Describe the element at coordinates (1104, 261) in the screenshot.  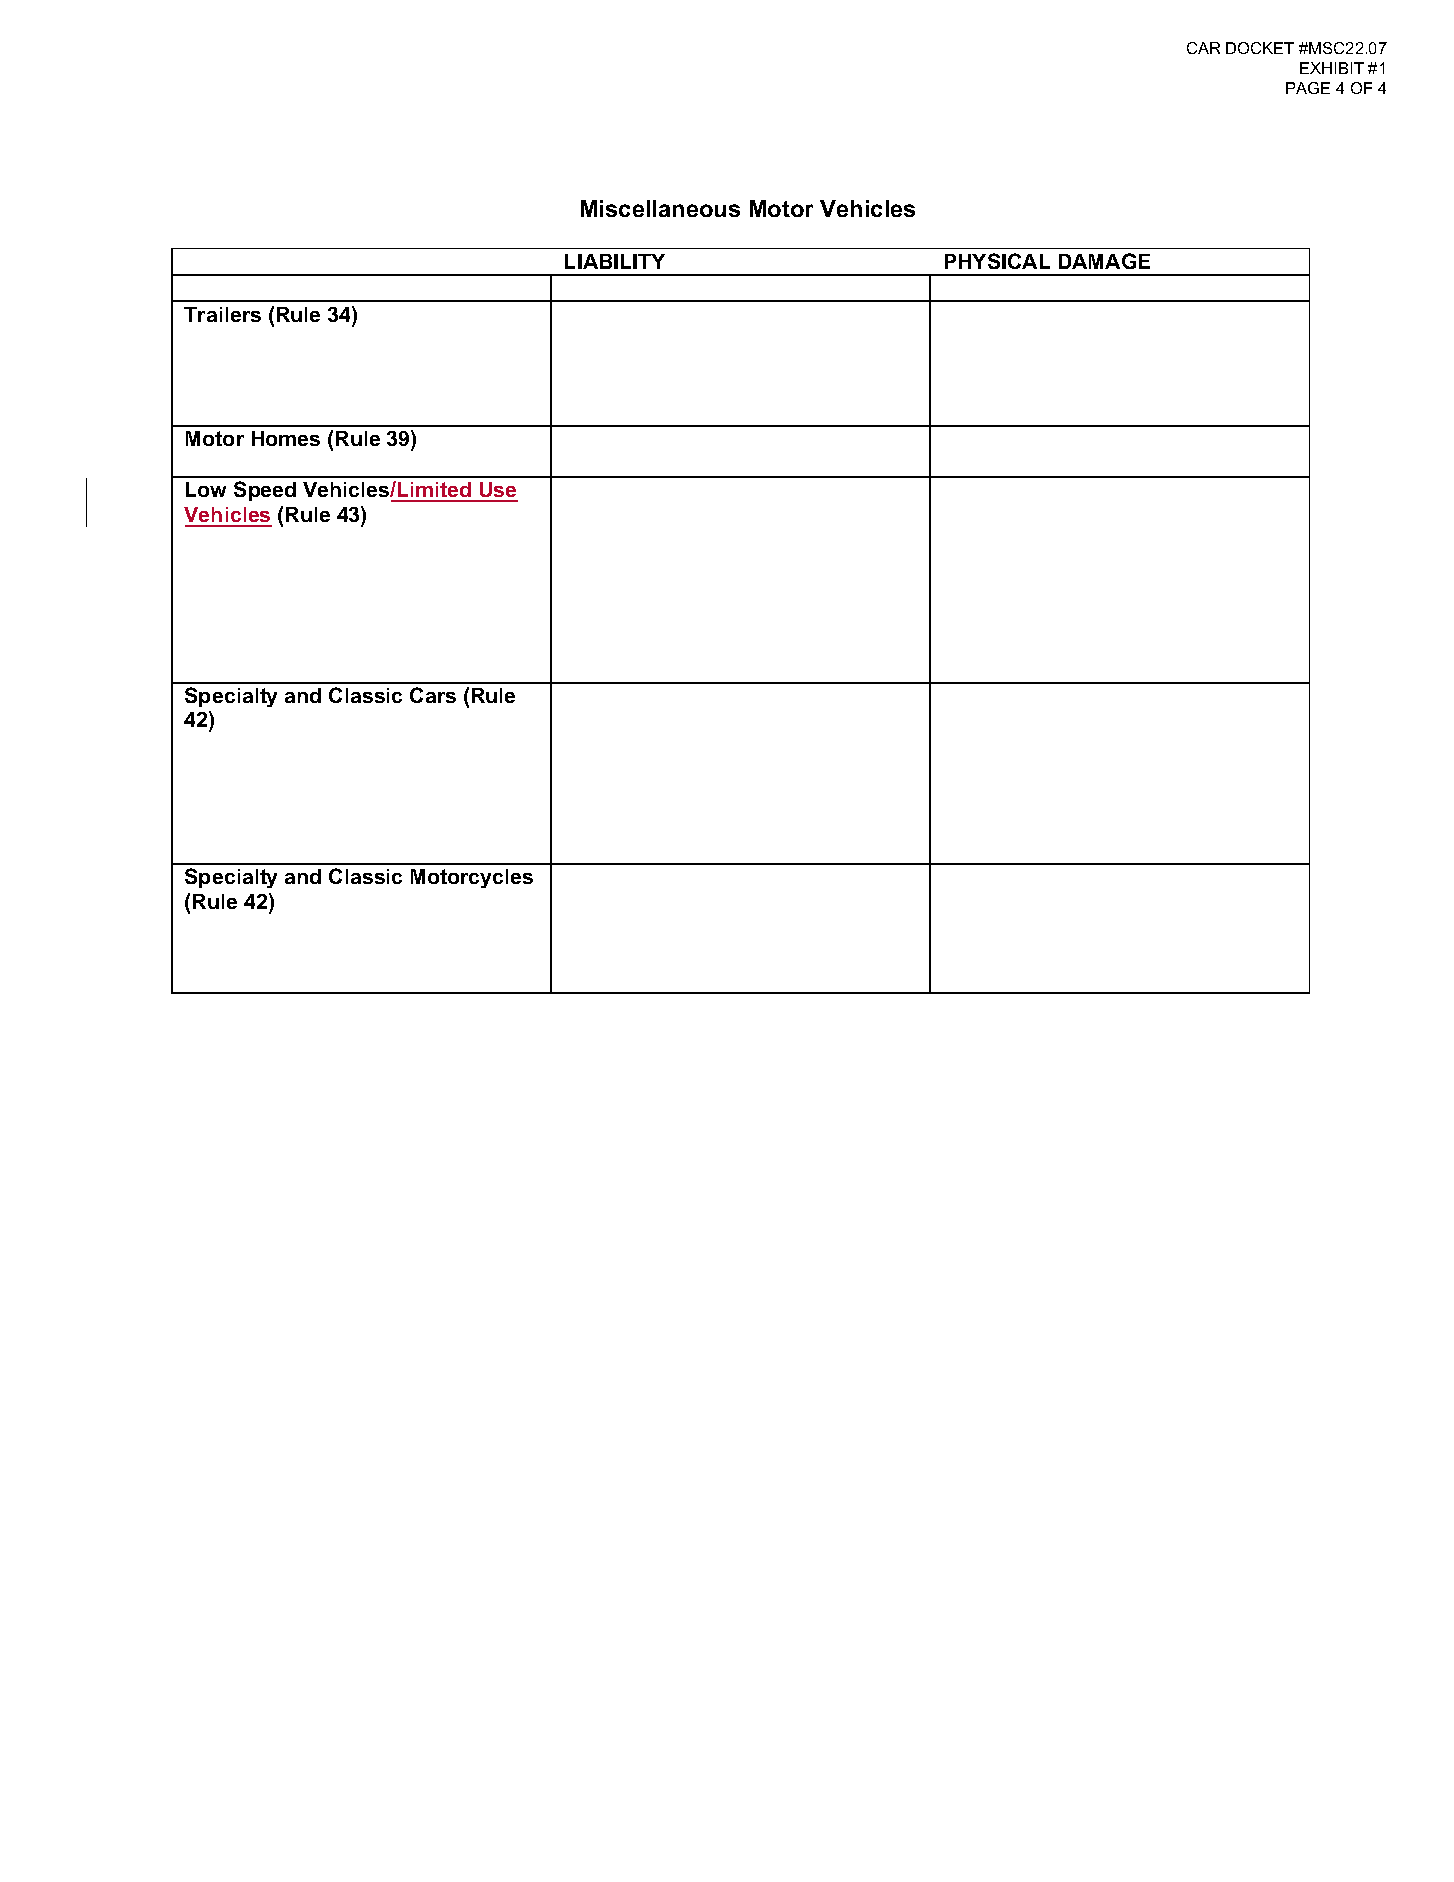
I see `DAMAGE` at that location.
